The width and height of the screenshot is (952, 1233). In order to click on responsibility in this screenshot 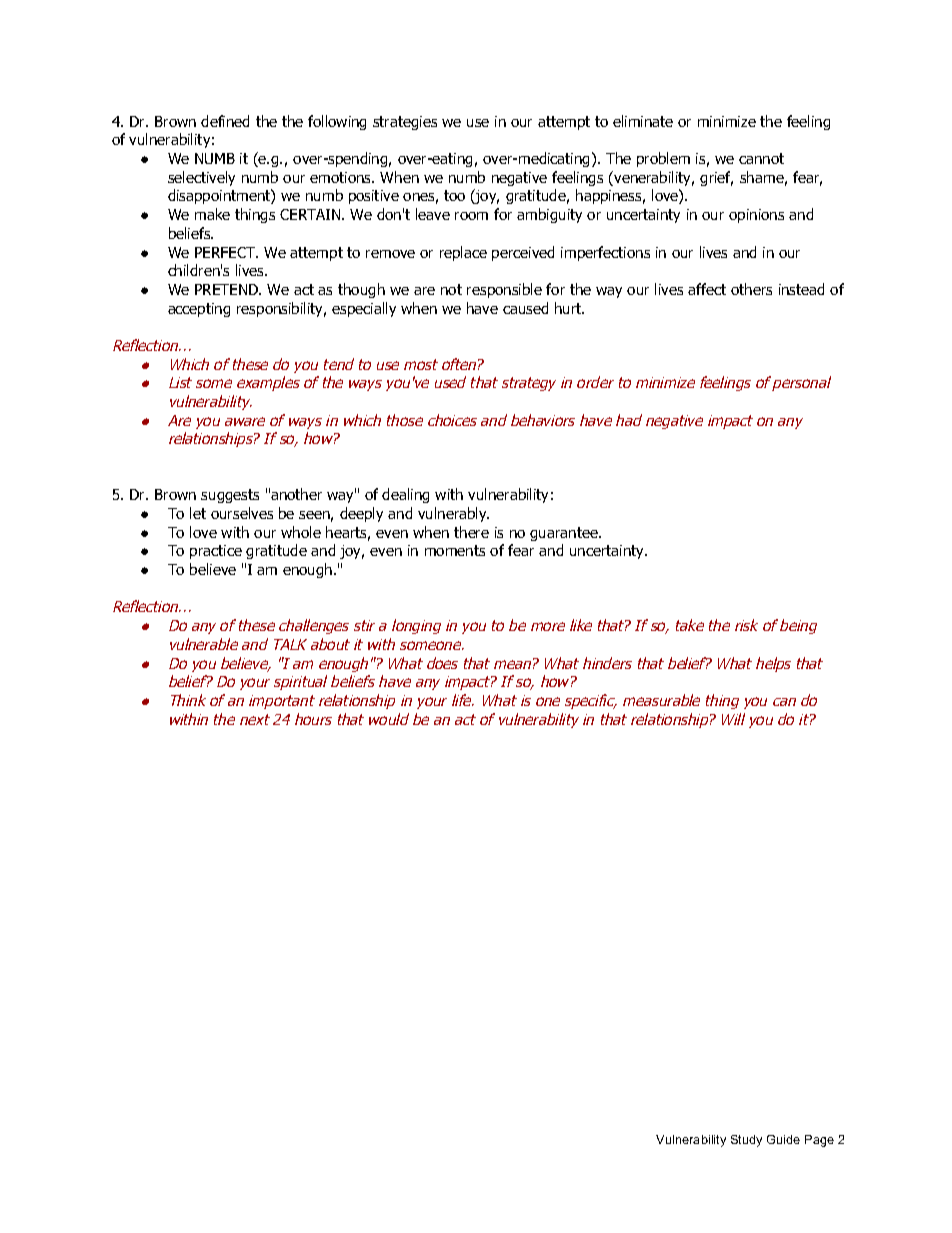, I will do `click(281, 309)`.
